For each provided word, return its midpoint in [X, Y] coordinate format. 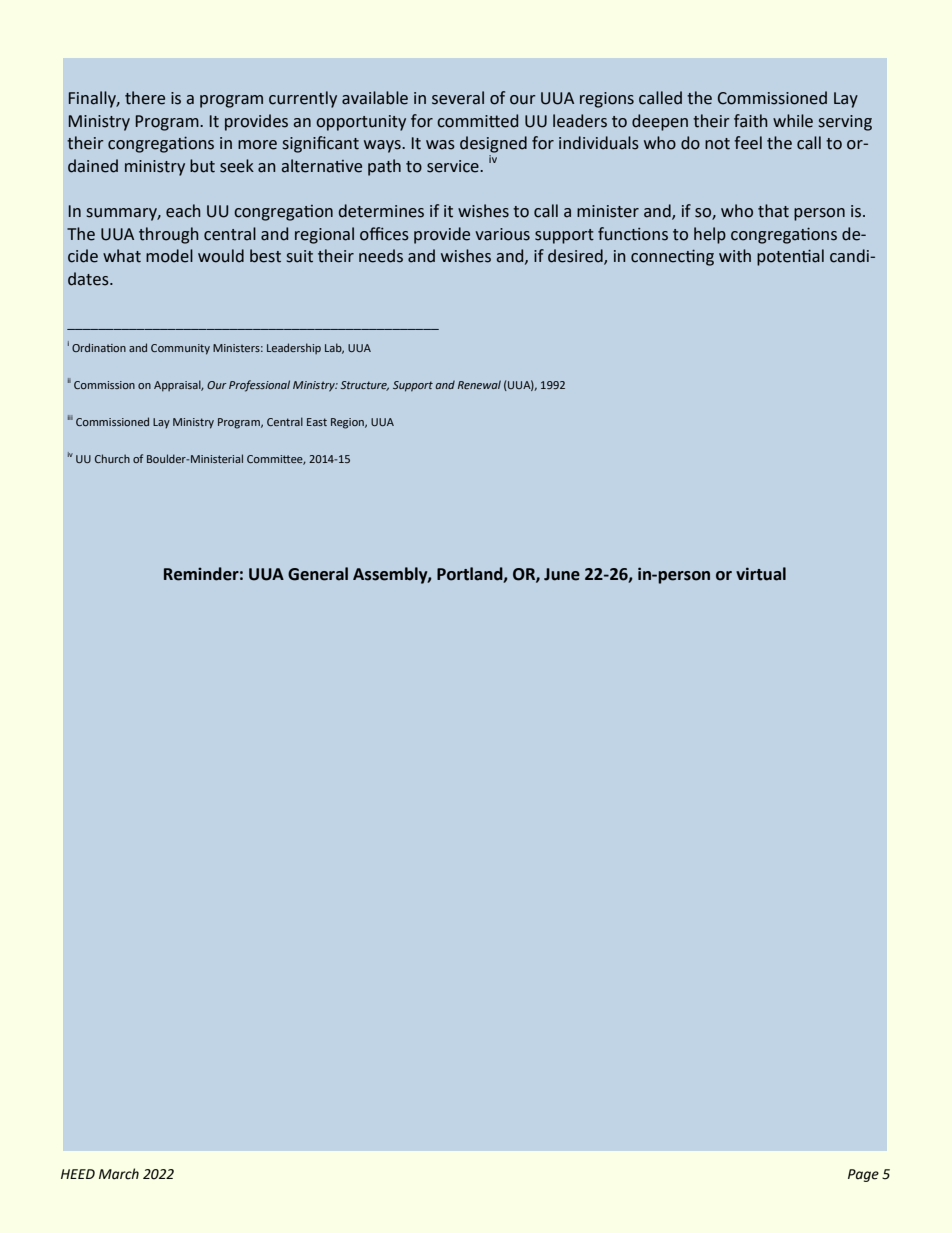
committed [477, 121]
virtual [761, 574]
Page [863, 1175]
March [119, 1174]
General [318, 574]
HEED [78, 1174]
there [145, 98]
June [562, 574]
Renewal [479, 384]
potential [790, 257]
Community [180, 349]
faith [750, 121]
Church [112, 458]
